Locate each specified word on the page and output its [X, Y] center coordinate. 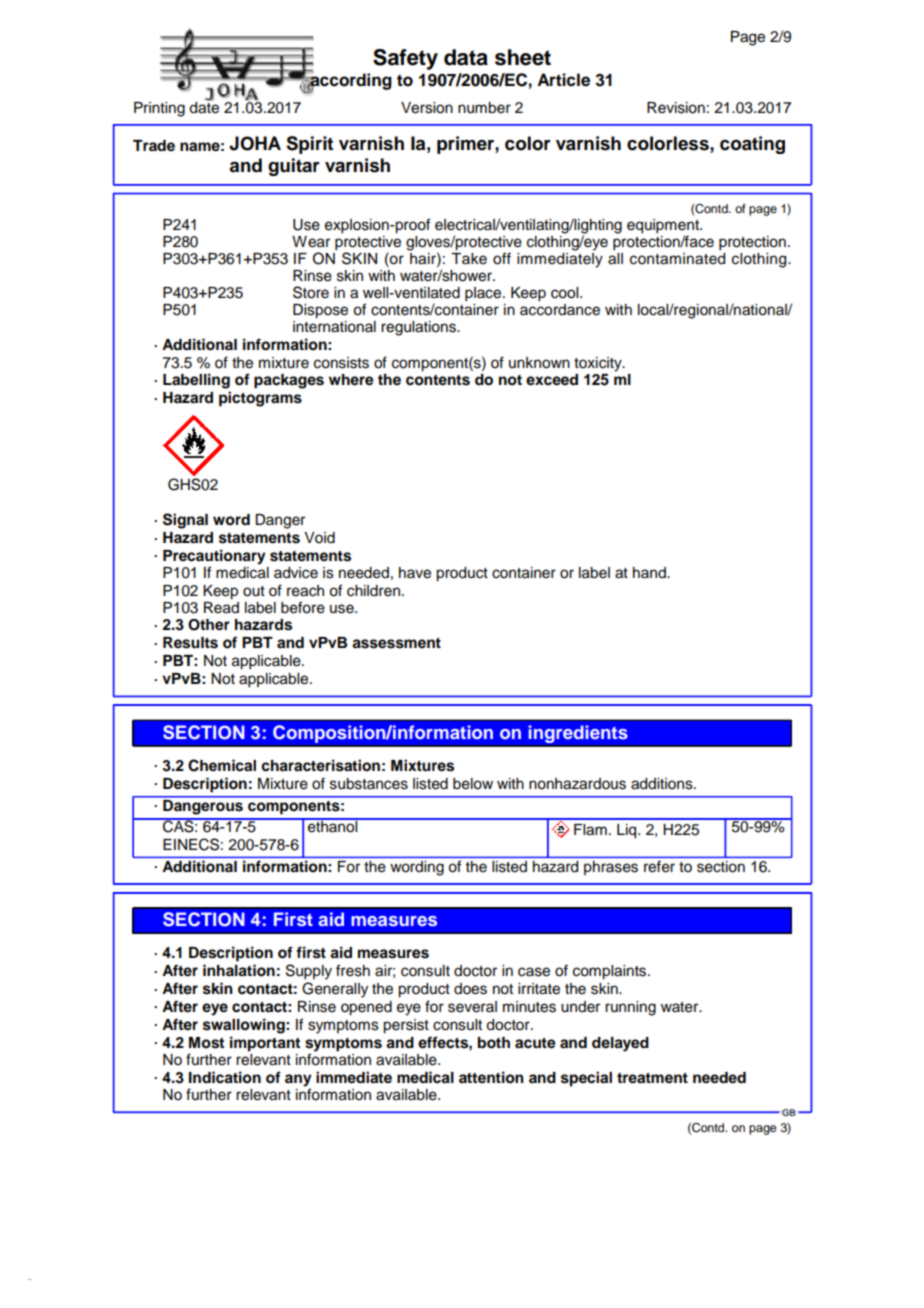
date [204, 106]
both [494, 1043]
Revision [676, 108]
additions [663, 784]
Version [427, 108]
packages [289, 381]
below [473, 784]
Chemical [222, 765]
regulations [419, 328]
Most [206, 1043]
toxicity [599, 364]
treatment [652, 1078]
